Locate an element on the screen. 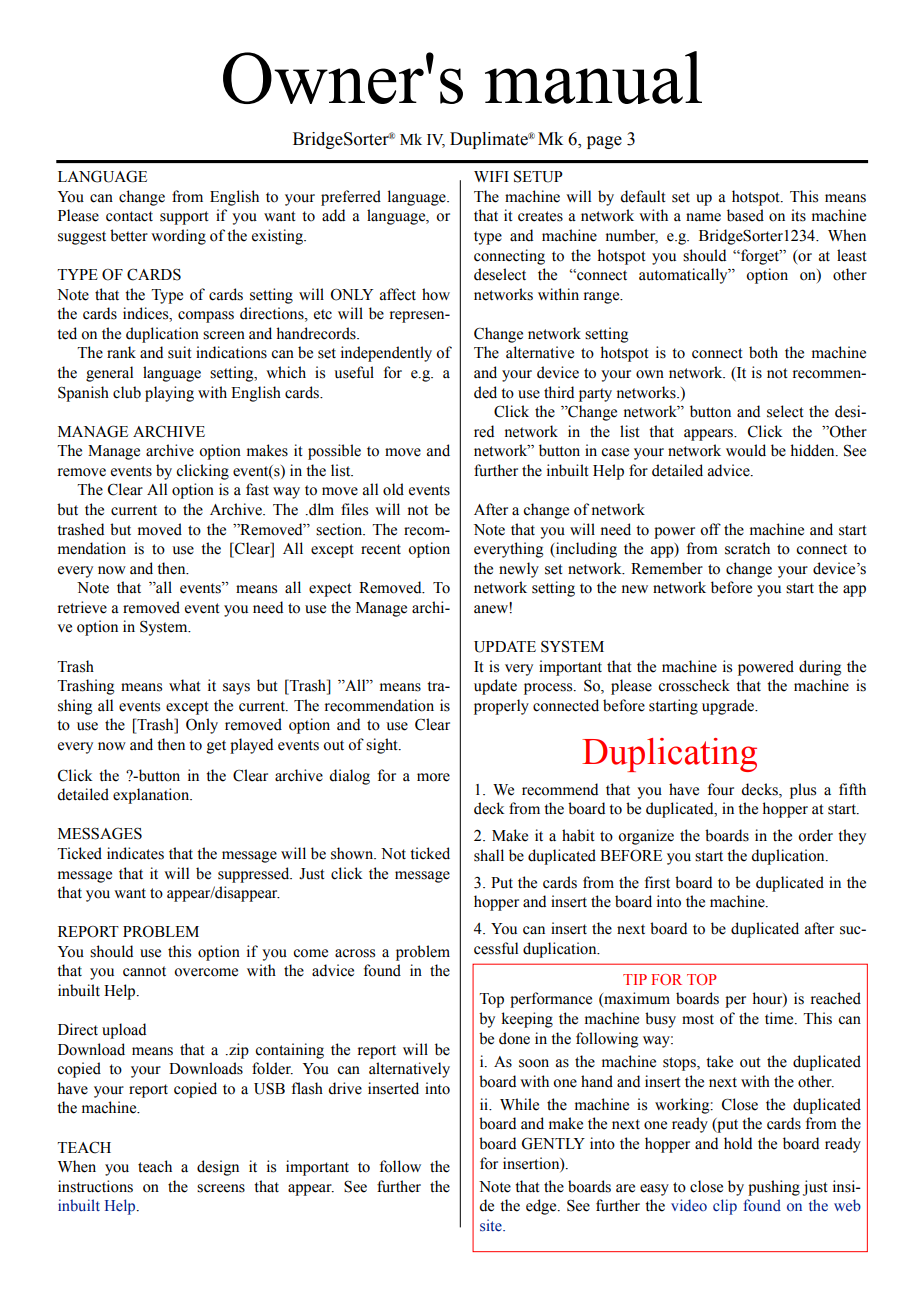 This screenshot has width=924, height=1308. site is located at coordinates (492, 1225).
